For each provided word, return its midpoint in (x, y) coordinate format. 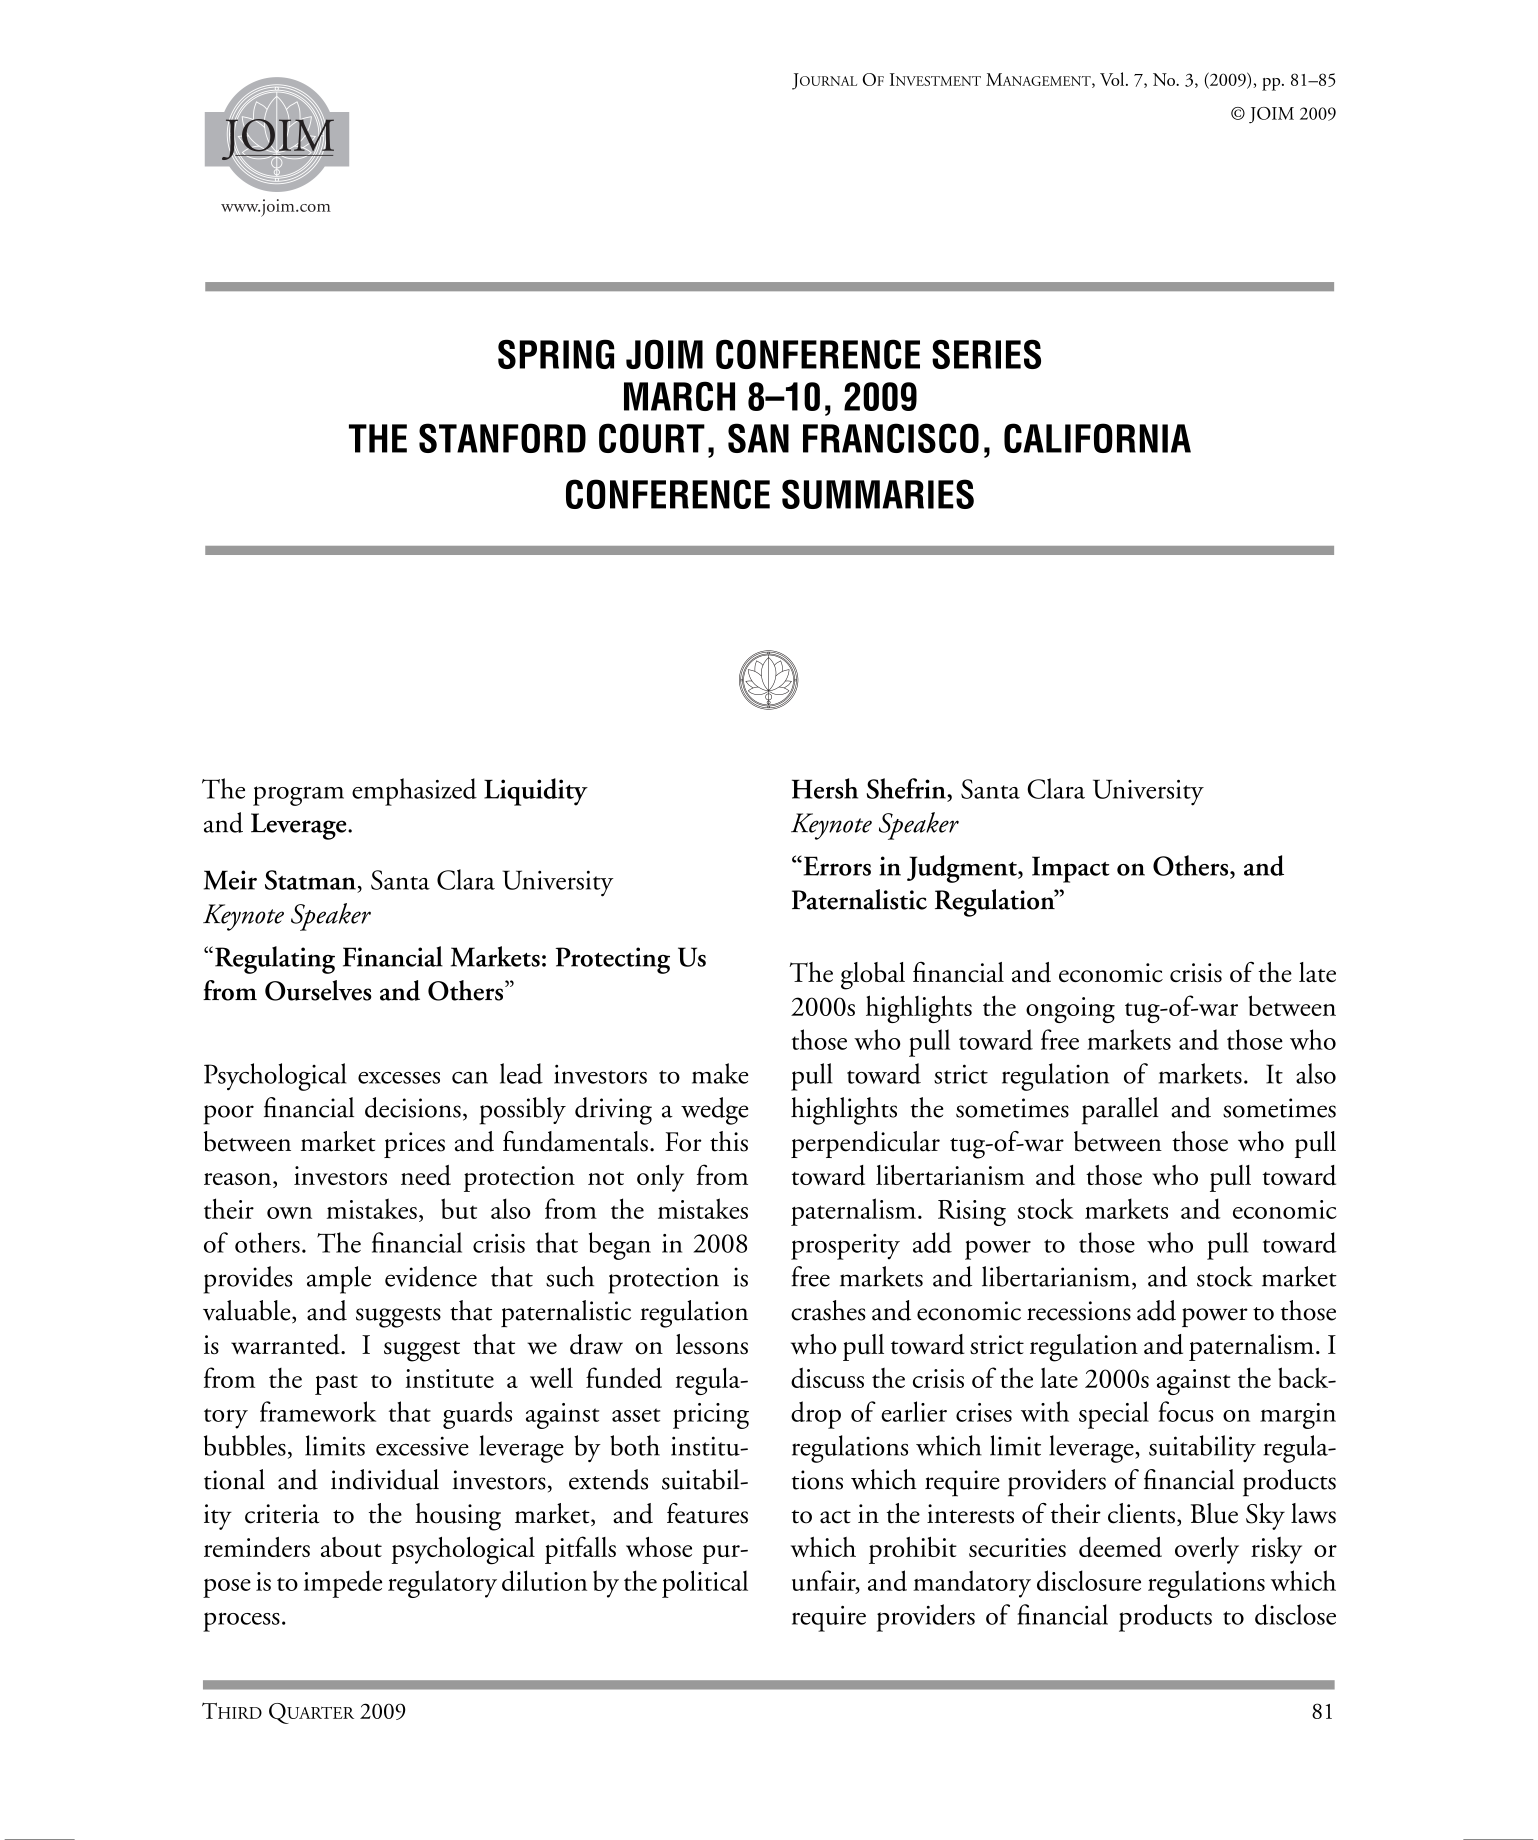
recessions (1079, 1311)
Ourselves (318, 990)
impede (343, 1584)
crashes (828, 1310)
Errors (836, 866)
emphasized (414, 792)
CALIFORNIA (1097, 438)
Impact (1070, 869)
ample (339, 1280)
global (873, 976)
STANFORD (502, 438)
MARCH (679, 396)
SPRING (556, 354)
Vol (1113, 79)
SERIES (986, 354)
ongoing (1070, 1010)
